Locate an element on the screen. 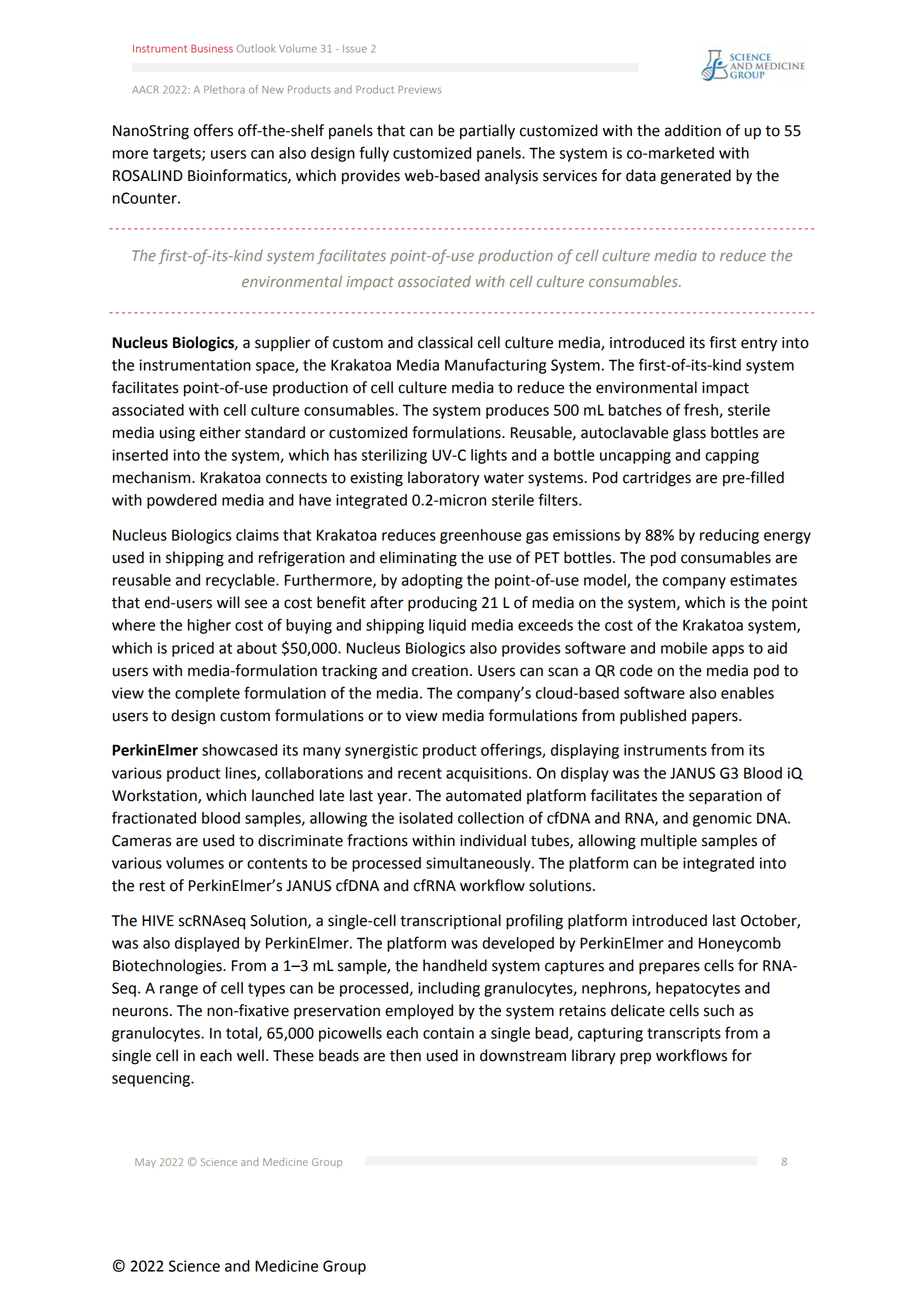 The height and width of the screenshot is (1308, 924). lights is located at coordinates (489, 456).
